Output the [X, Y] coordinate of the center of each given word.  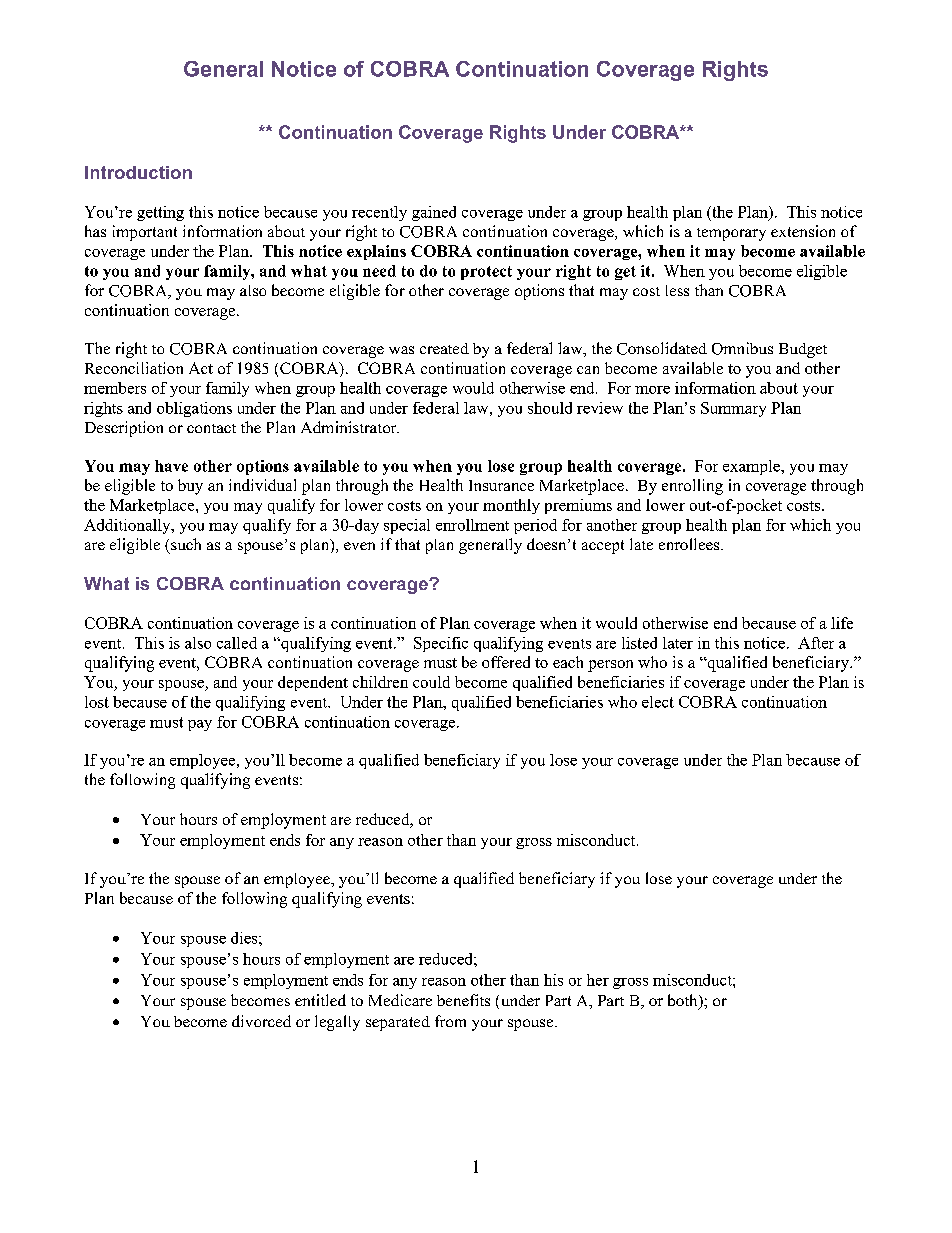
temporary [731, 234]
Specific [441, 644]
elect [658, 702]
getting [160, 213]
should [550, 408]
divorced [261, 1021]
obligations [194, 409]
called [237, 643]
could [431, 682]
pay [200, 725]
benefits [463, 1000]
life [842, 623]
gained [434, 213]
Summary [733, 409]
